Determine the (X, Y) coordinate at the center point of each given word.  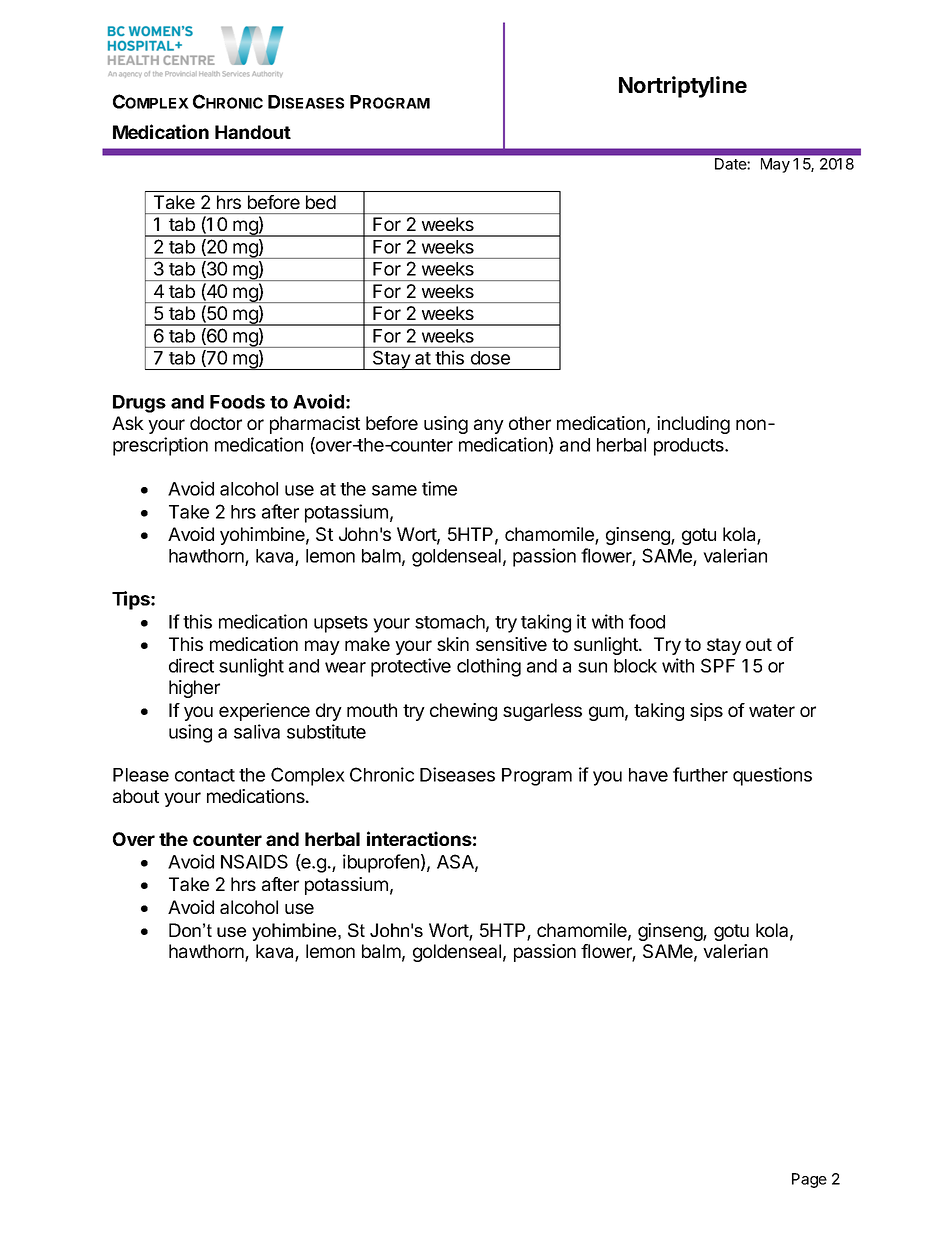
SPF (718, 665)
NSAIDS (254, 861)
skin (453, 644)
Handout (253, 132)
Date (730, 164)
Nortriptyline (683, 87)
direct (191, 665)
